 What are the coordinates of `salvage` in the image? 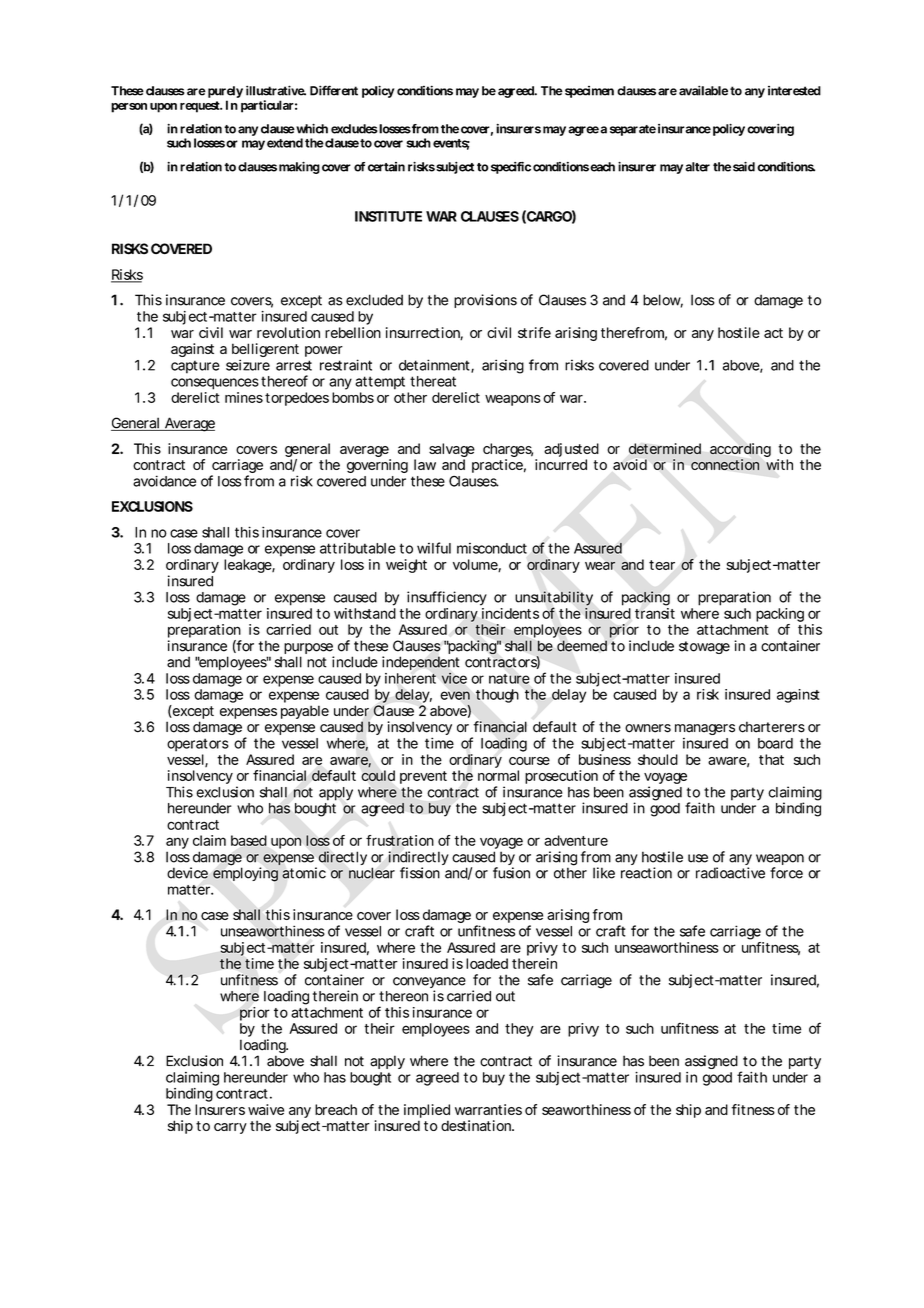 It's located at (452, 451).
